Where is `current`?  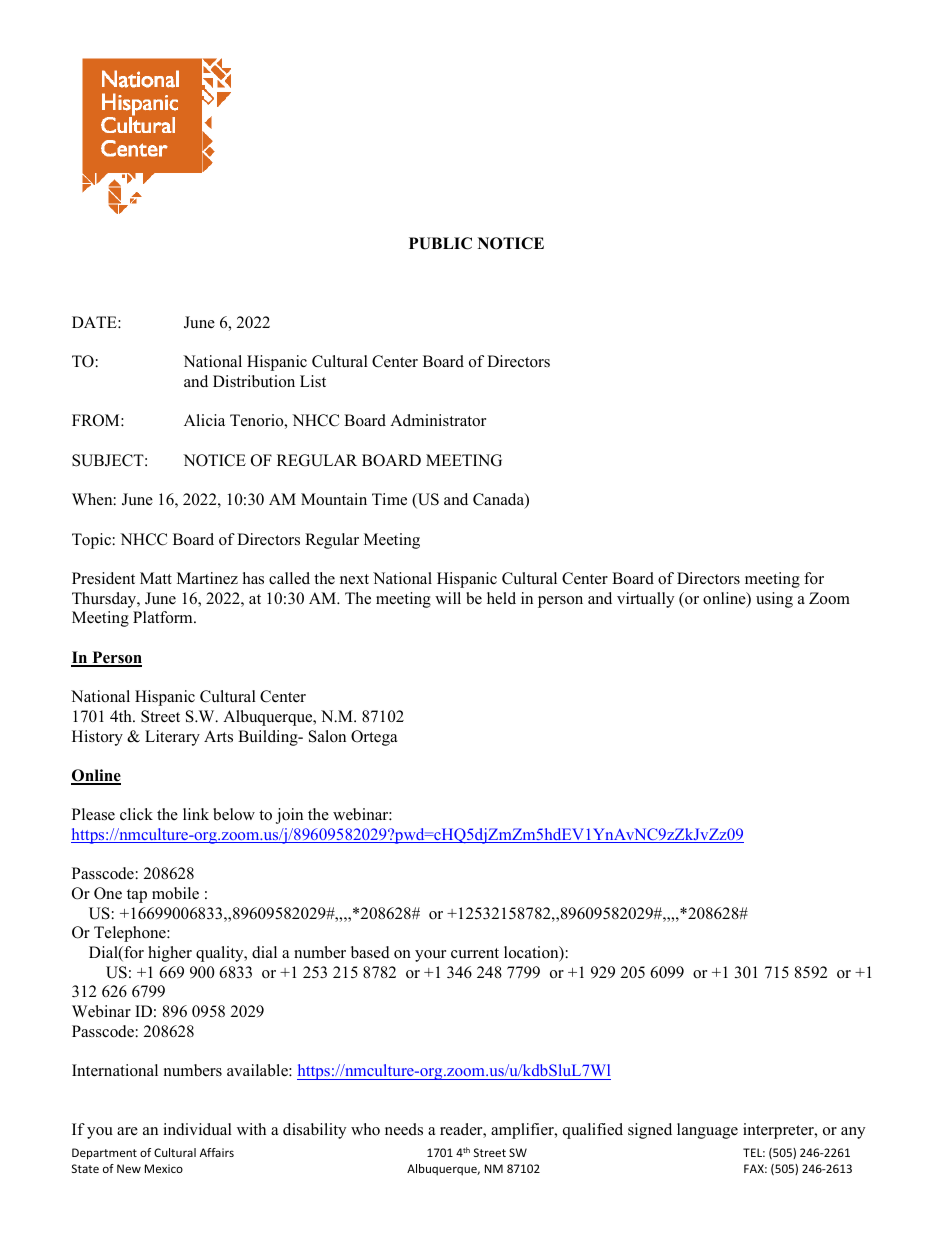 current is located at coordinates (475, 953).
